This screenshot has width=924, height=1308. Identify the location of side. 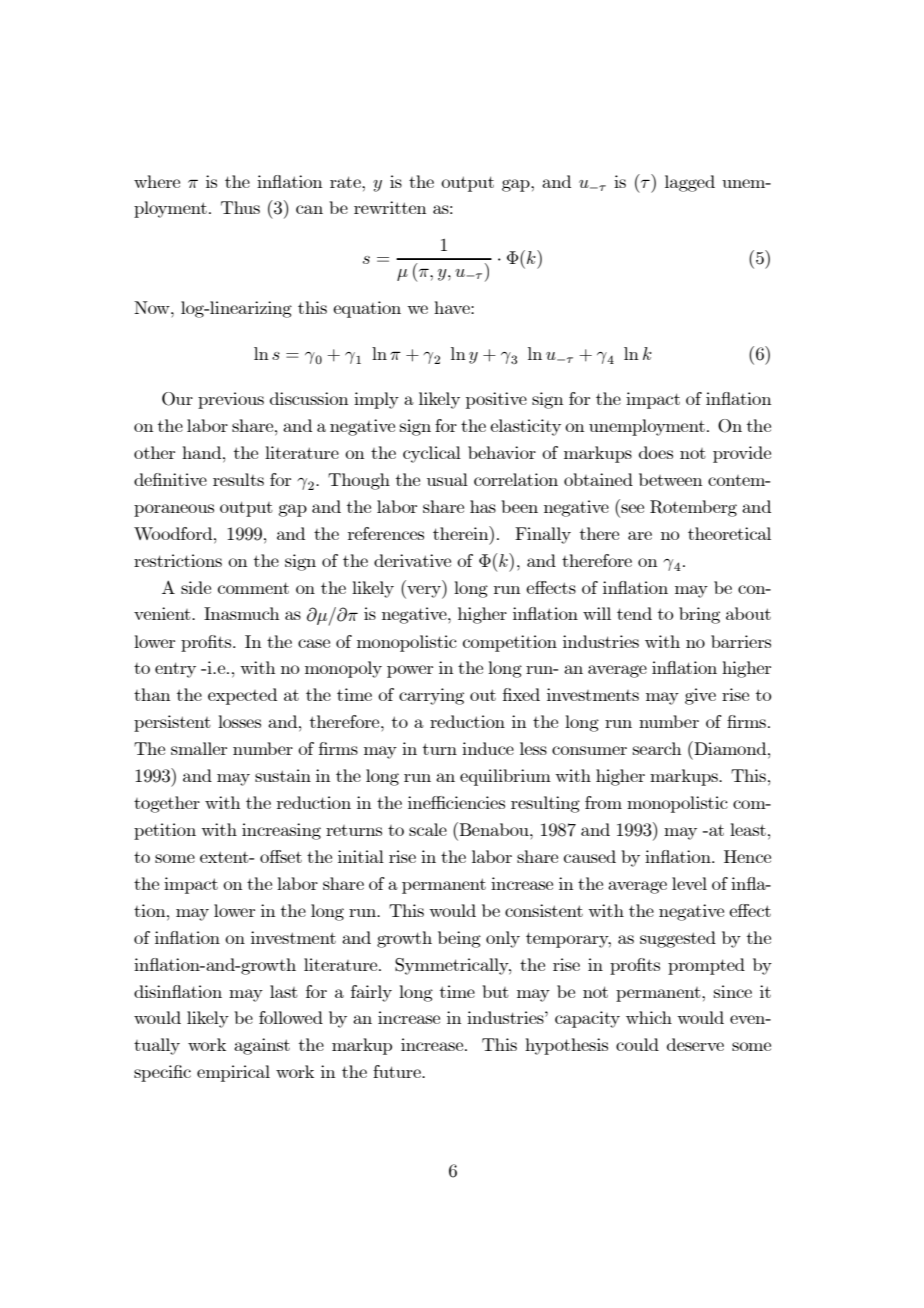
(196, 587).
